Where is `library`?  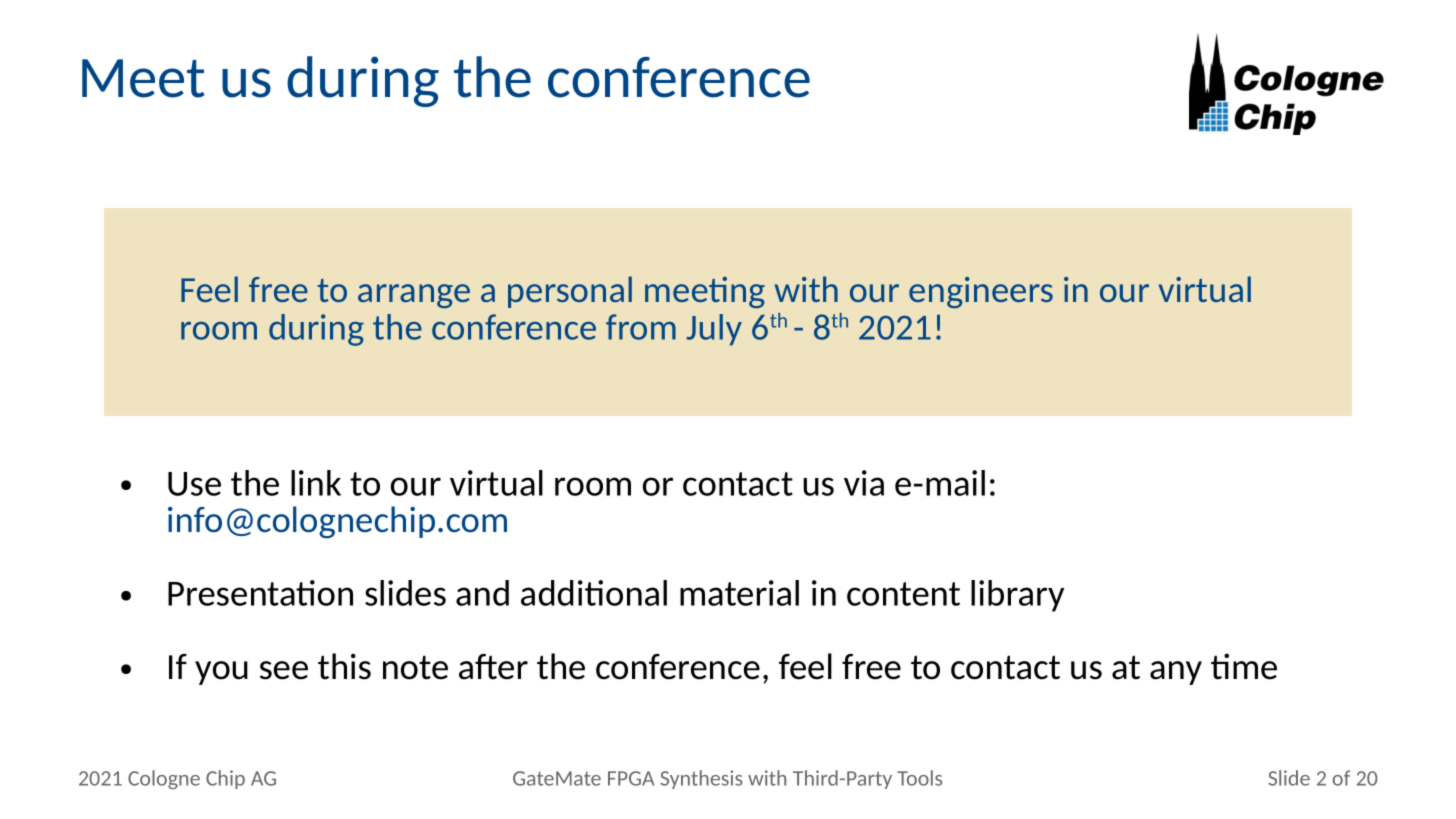
library is located at coordinates (1017, 596).
